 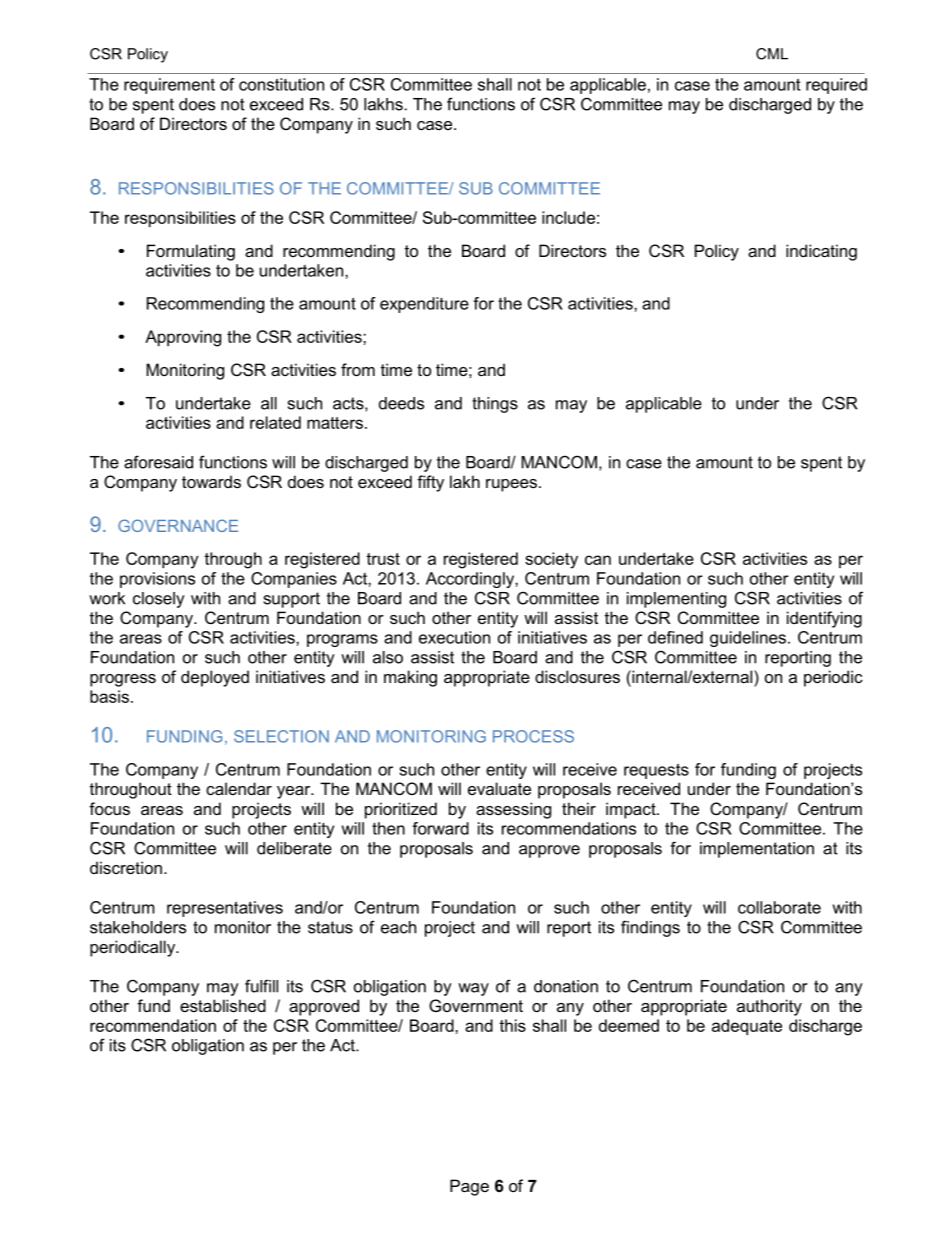 I want to click on evaluate, so click(x=499, y=788).
